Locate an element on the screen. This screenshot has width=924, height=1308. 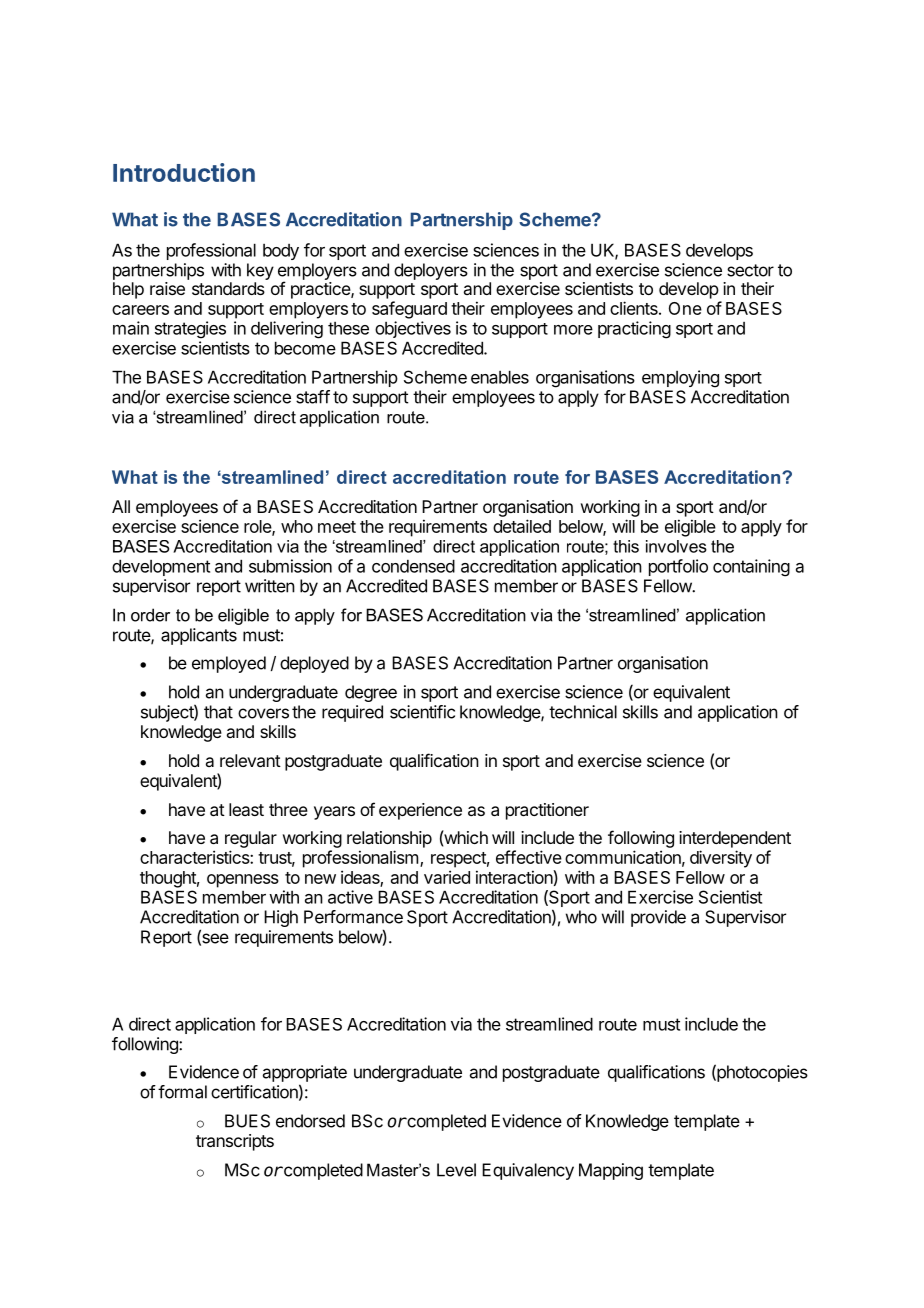
enables is located at coordinates (500, 377).
